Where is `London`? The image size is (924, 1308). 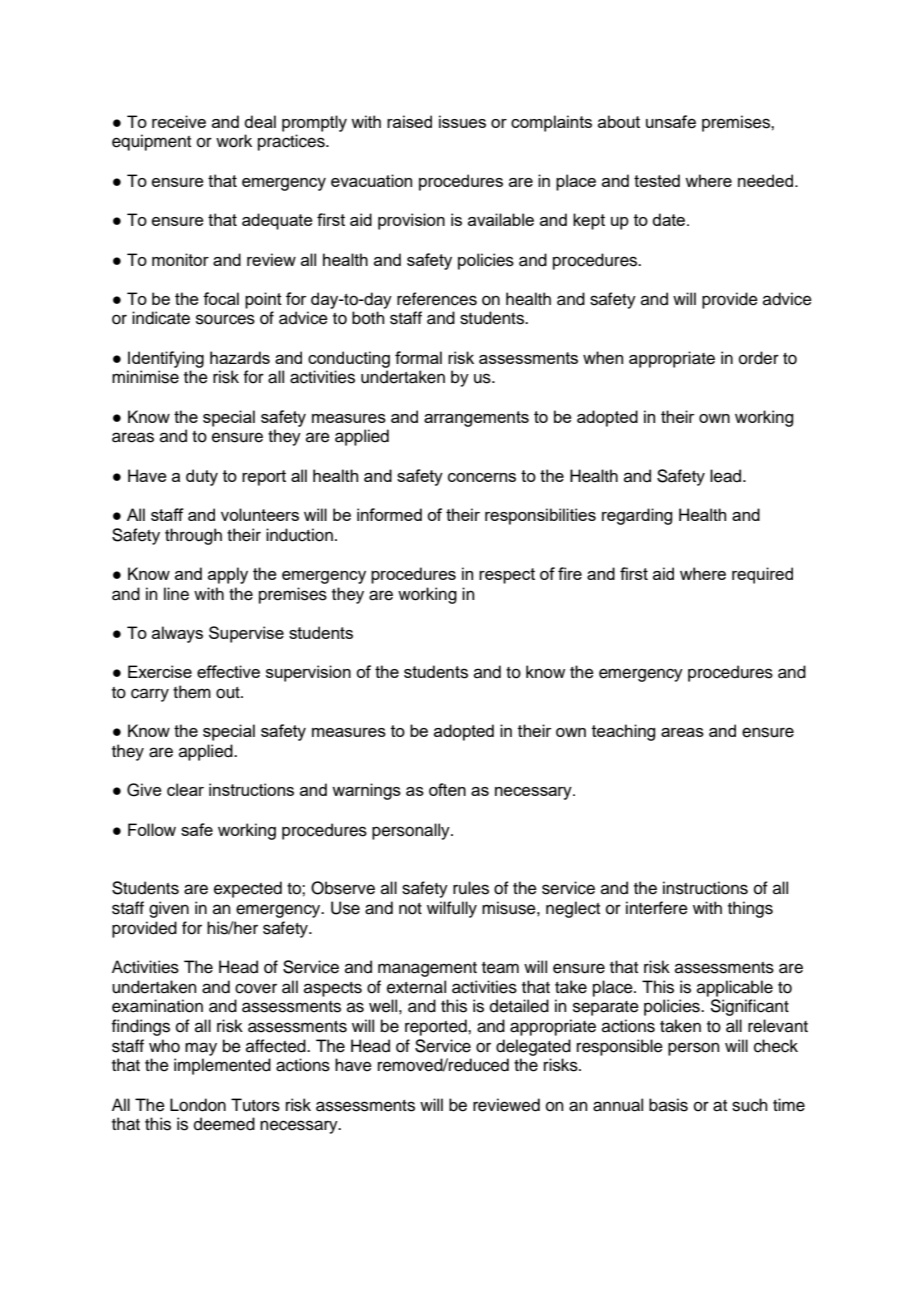 London is located at coordinates (198, 1105).
